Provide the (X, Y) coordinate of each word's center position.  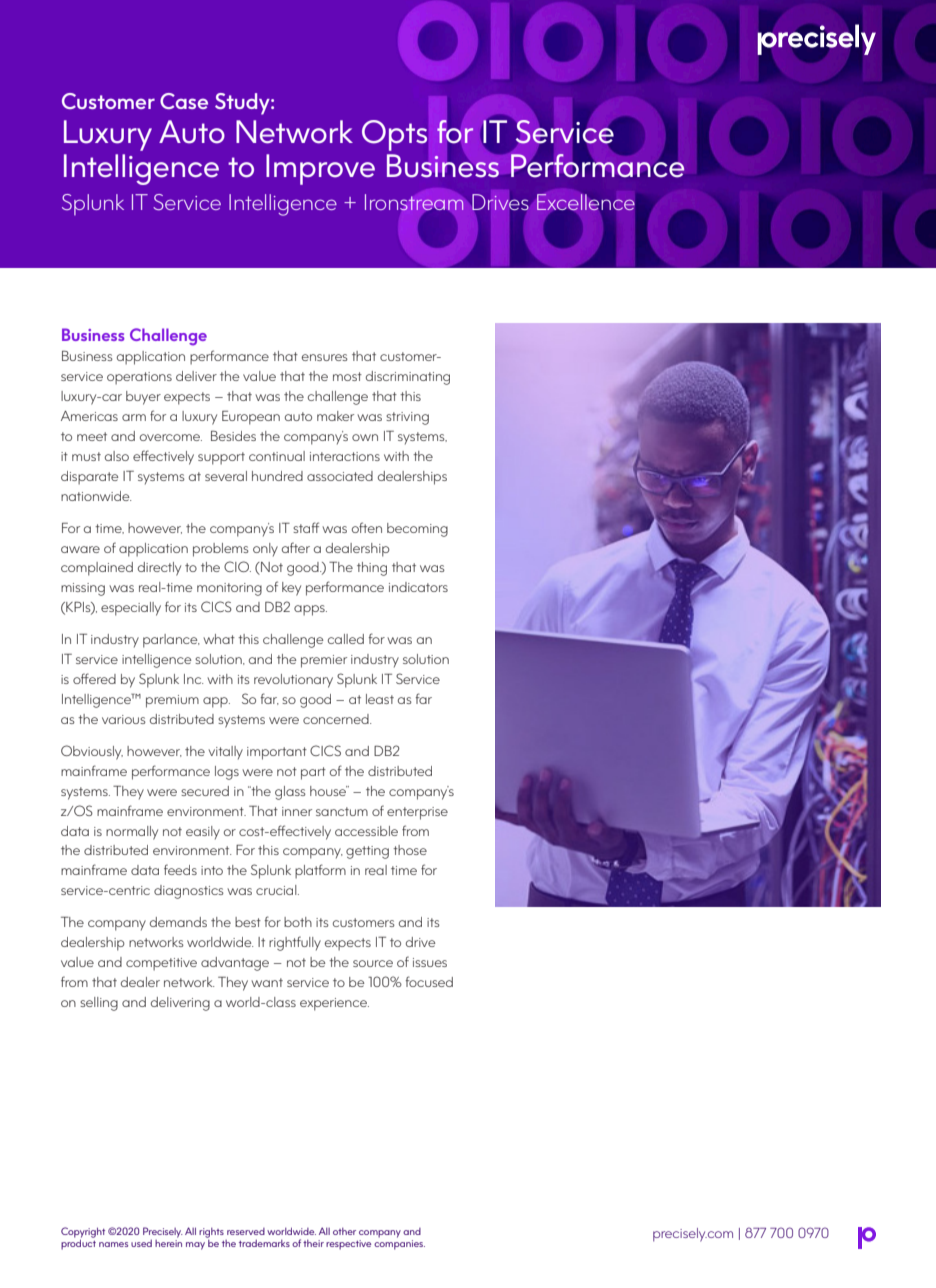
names (113, 1244)
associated (340, 476)
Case (184, 101)
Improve (320, 169)
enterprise (417, 813)
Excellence (586, 202)
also (117, 456)
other (344, 1231)
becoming (417, 530)
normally (132, 833)
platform (320, 871)
